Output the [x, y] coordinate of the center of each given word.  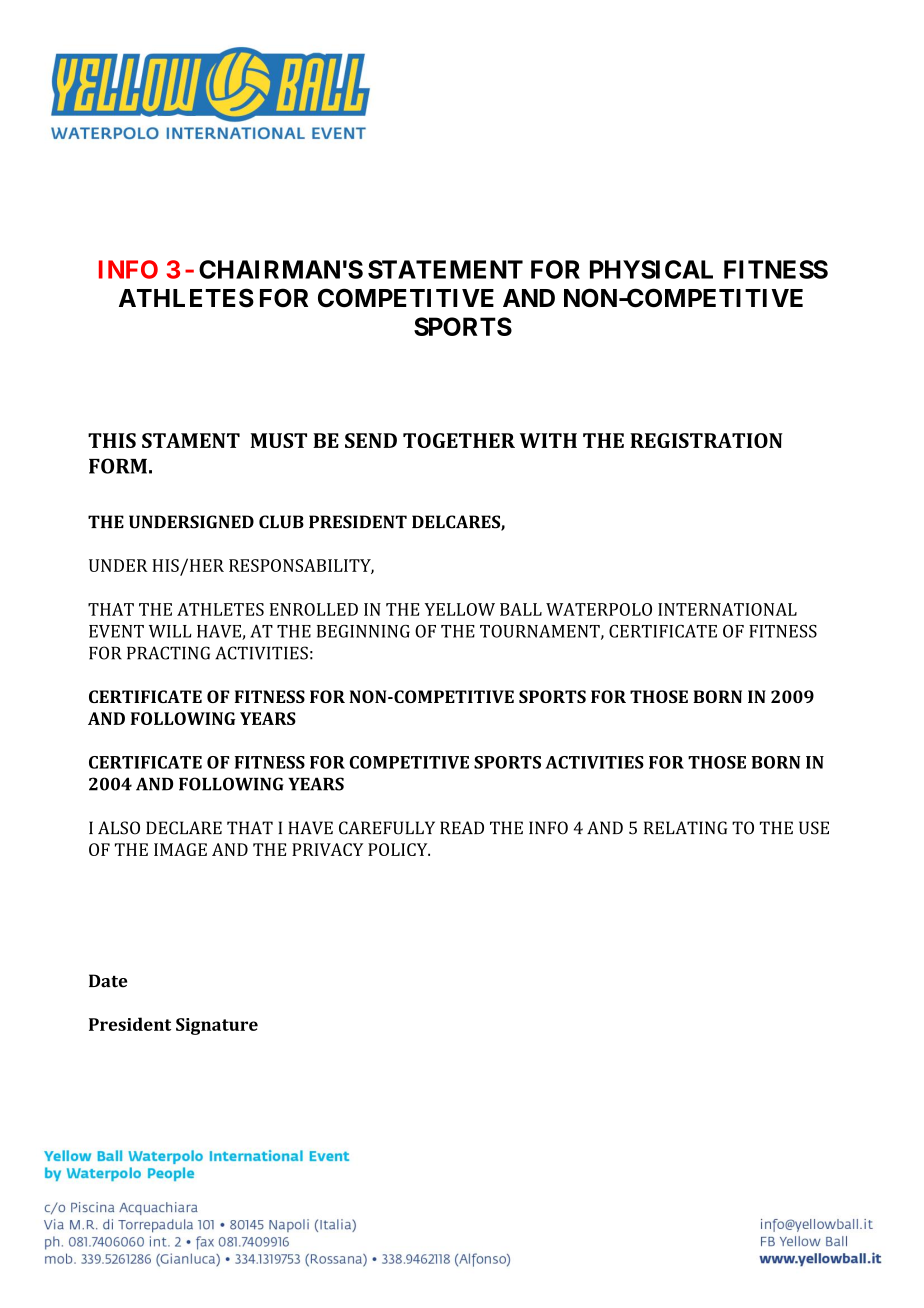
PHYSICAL [651, 269]
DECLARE [184, 828]
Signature [217, 1026]
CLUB [281, 522]
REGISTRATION [706, 440]
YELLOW [460, 609]
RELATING [685, 828]
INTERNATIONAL [727, 609]
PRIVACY [327, 849]
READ [462, 827]
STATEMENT [445, 269]
